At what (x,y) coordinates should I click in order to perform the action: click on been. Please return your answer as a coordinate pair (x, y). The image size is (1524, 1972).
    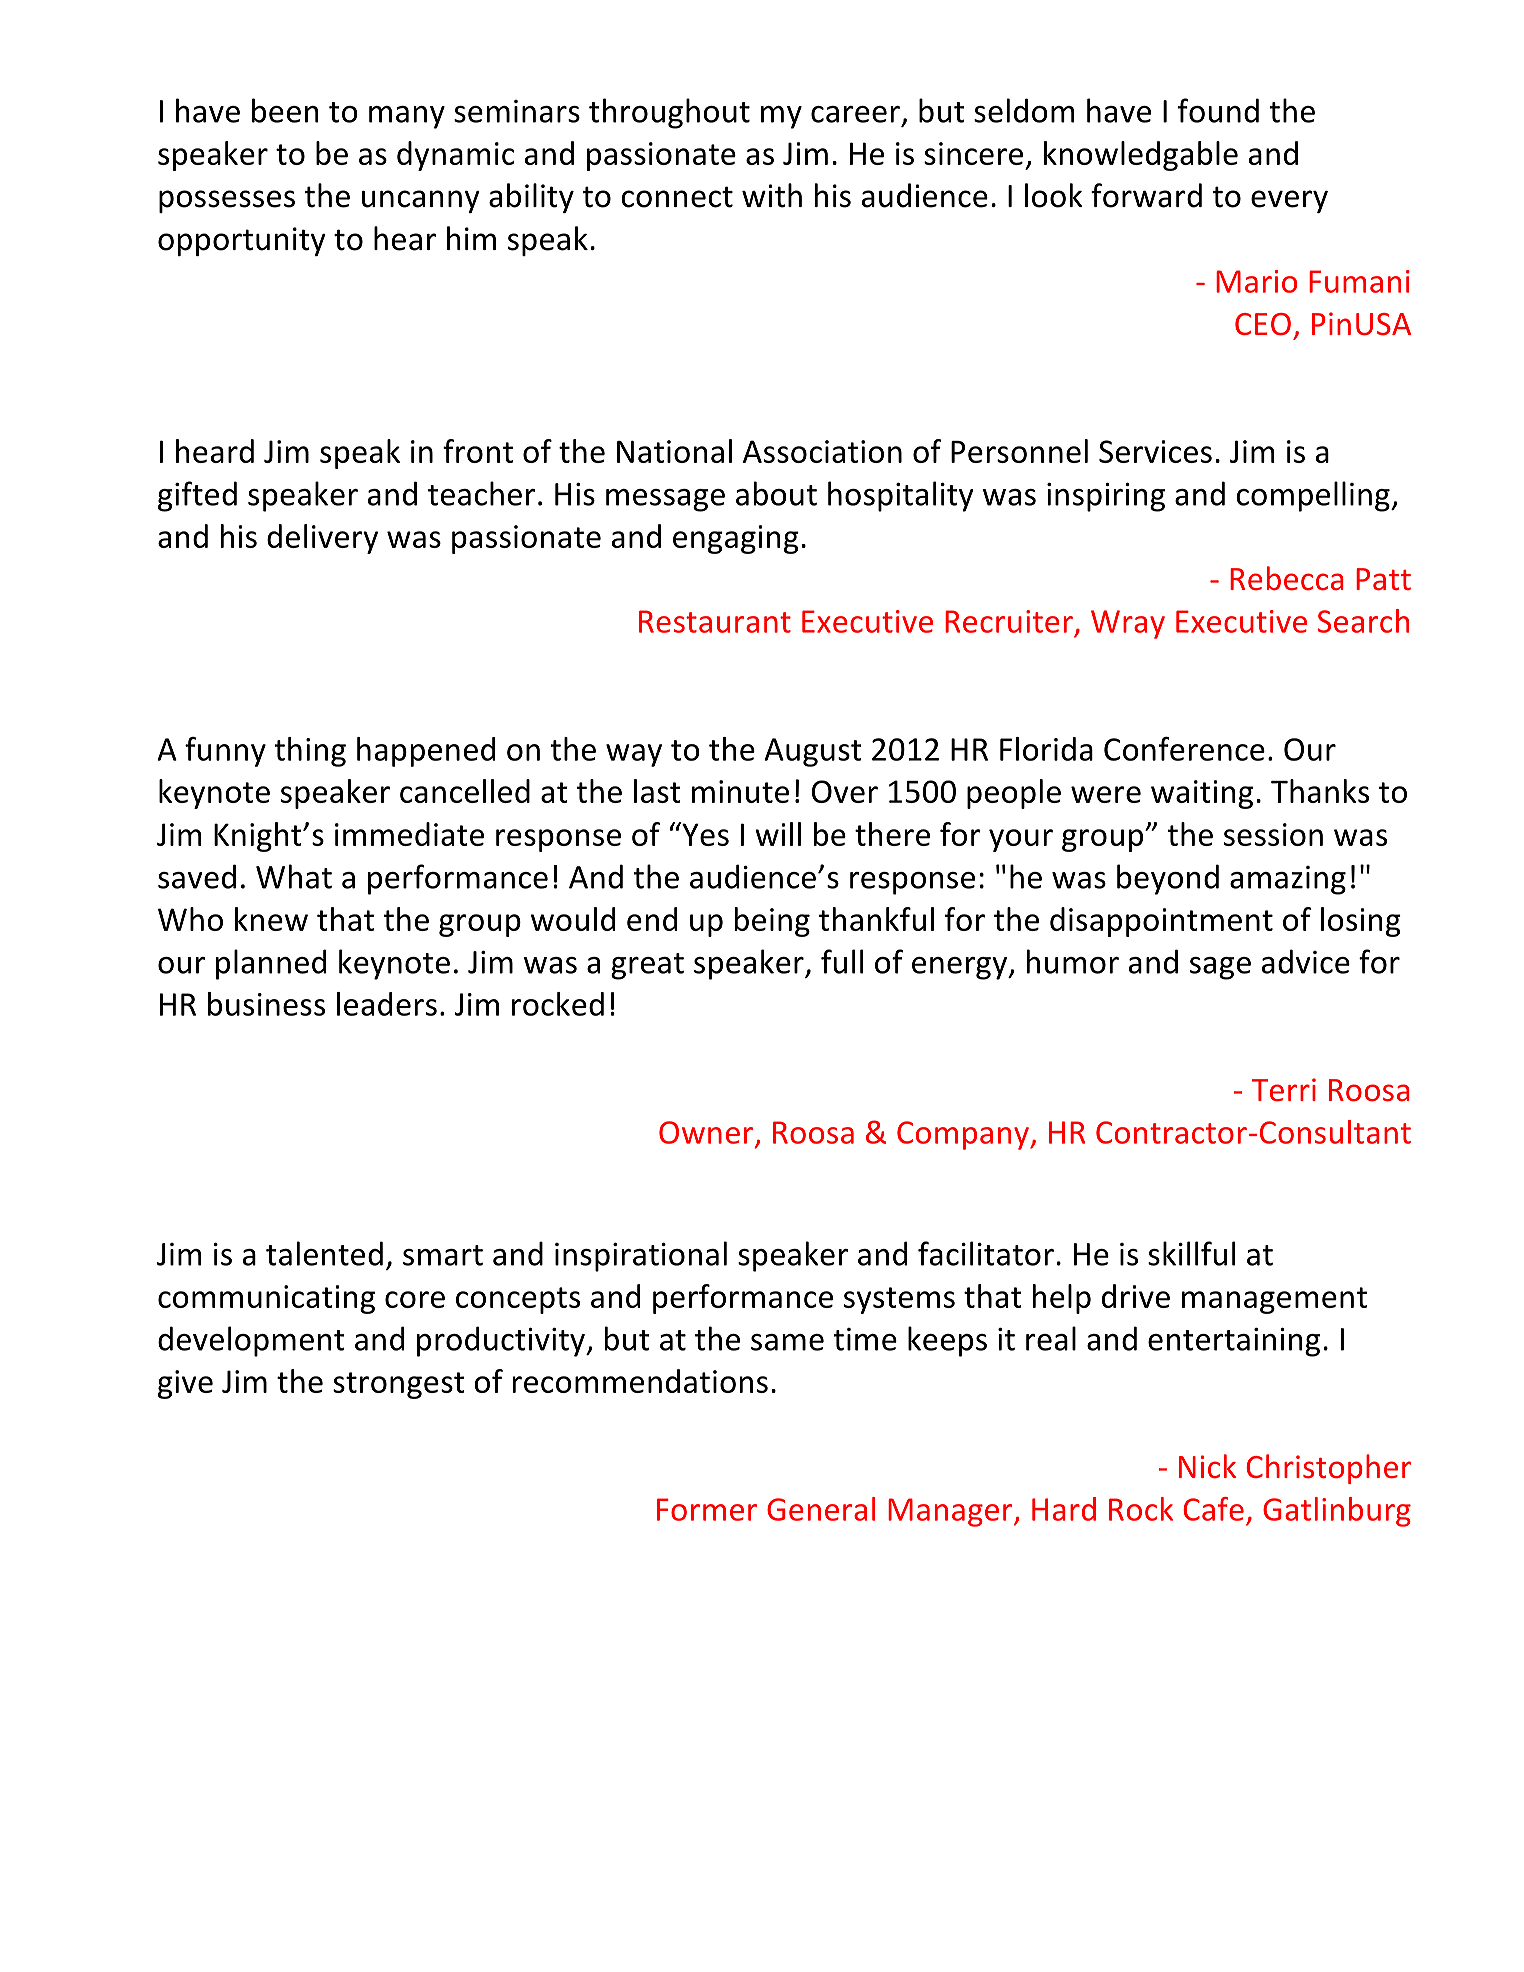
    Looking at the image, I should click on (285, 110).
